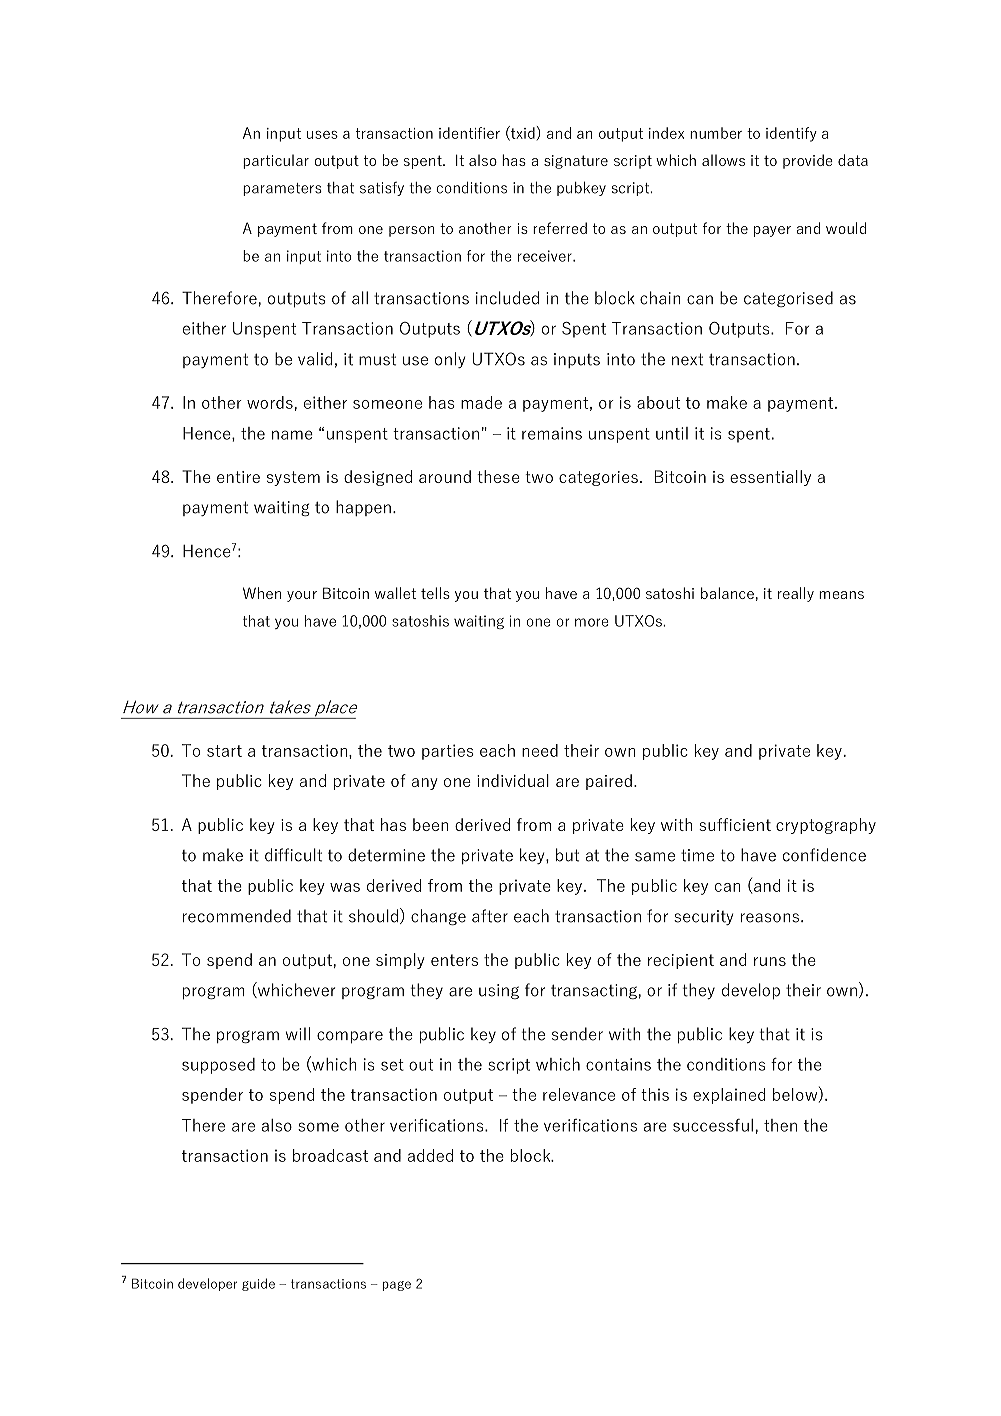 This document has height=1416, width=1001. What do you see at coordinates (276, 161) in the document?
I see `particular` at bounding box center [276, 161].
